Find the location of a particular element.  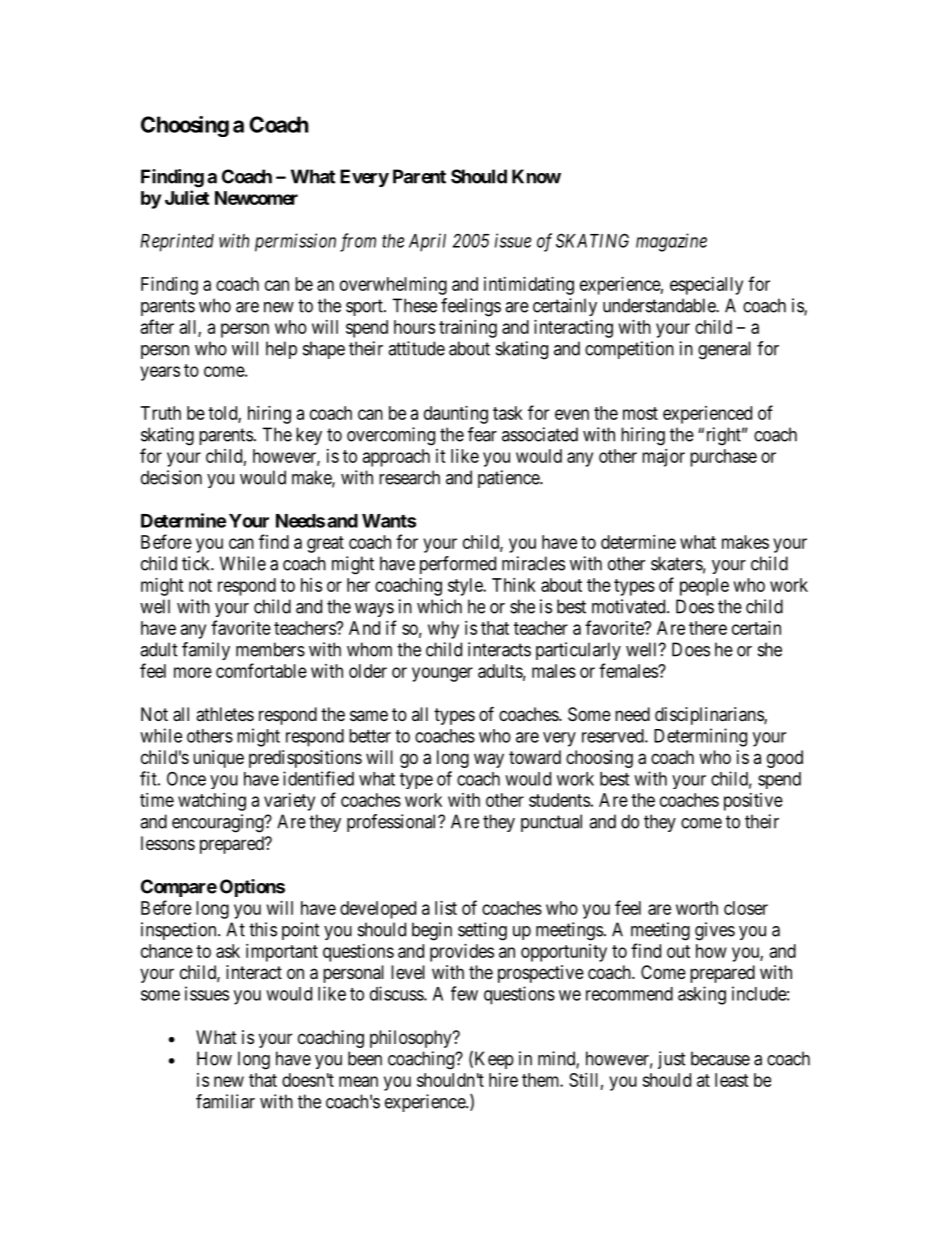

why is located at coordinates (443, 630).
